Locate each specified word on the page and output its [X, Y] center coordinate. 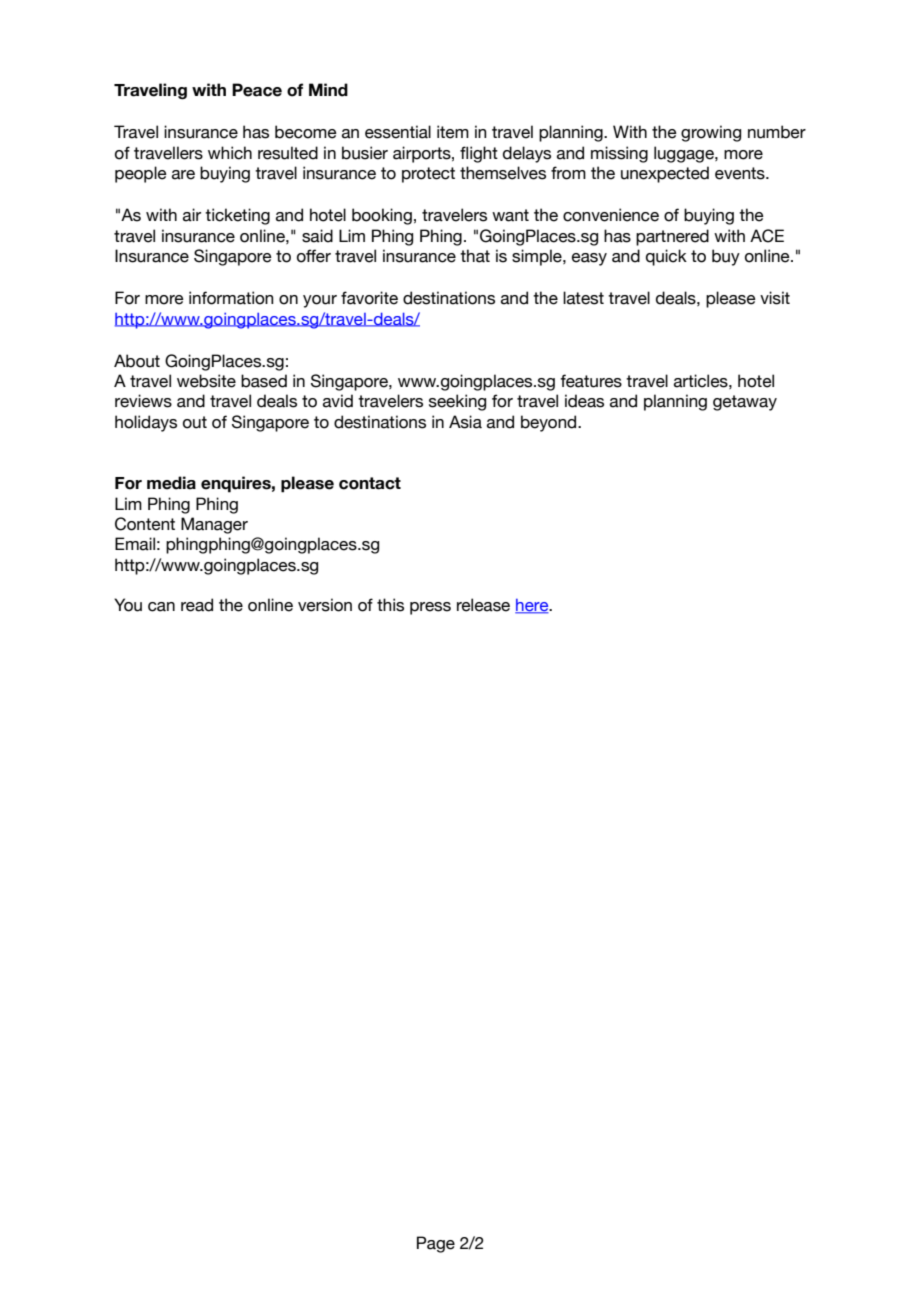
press [430, 608]
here [533, 606]
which [230, 153]
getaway [745, 403]
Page [436, 1244]
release [483, 605]
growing [711, 133]
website [206, 381]
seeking [457, 402]
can [161, 607]
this [390, 605]
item [453, 132]
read [197, 605]
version [325, 605]
